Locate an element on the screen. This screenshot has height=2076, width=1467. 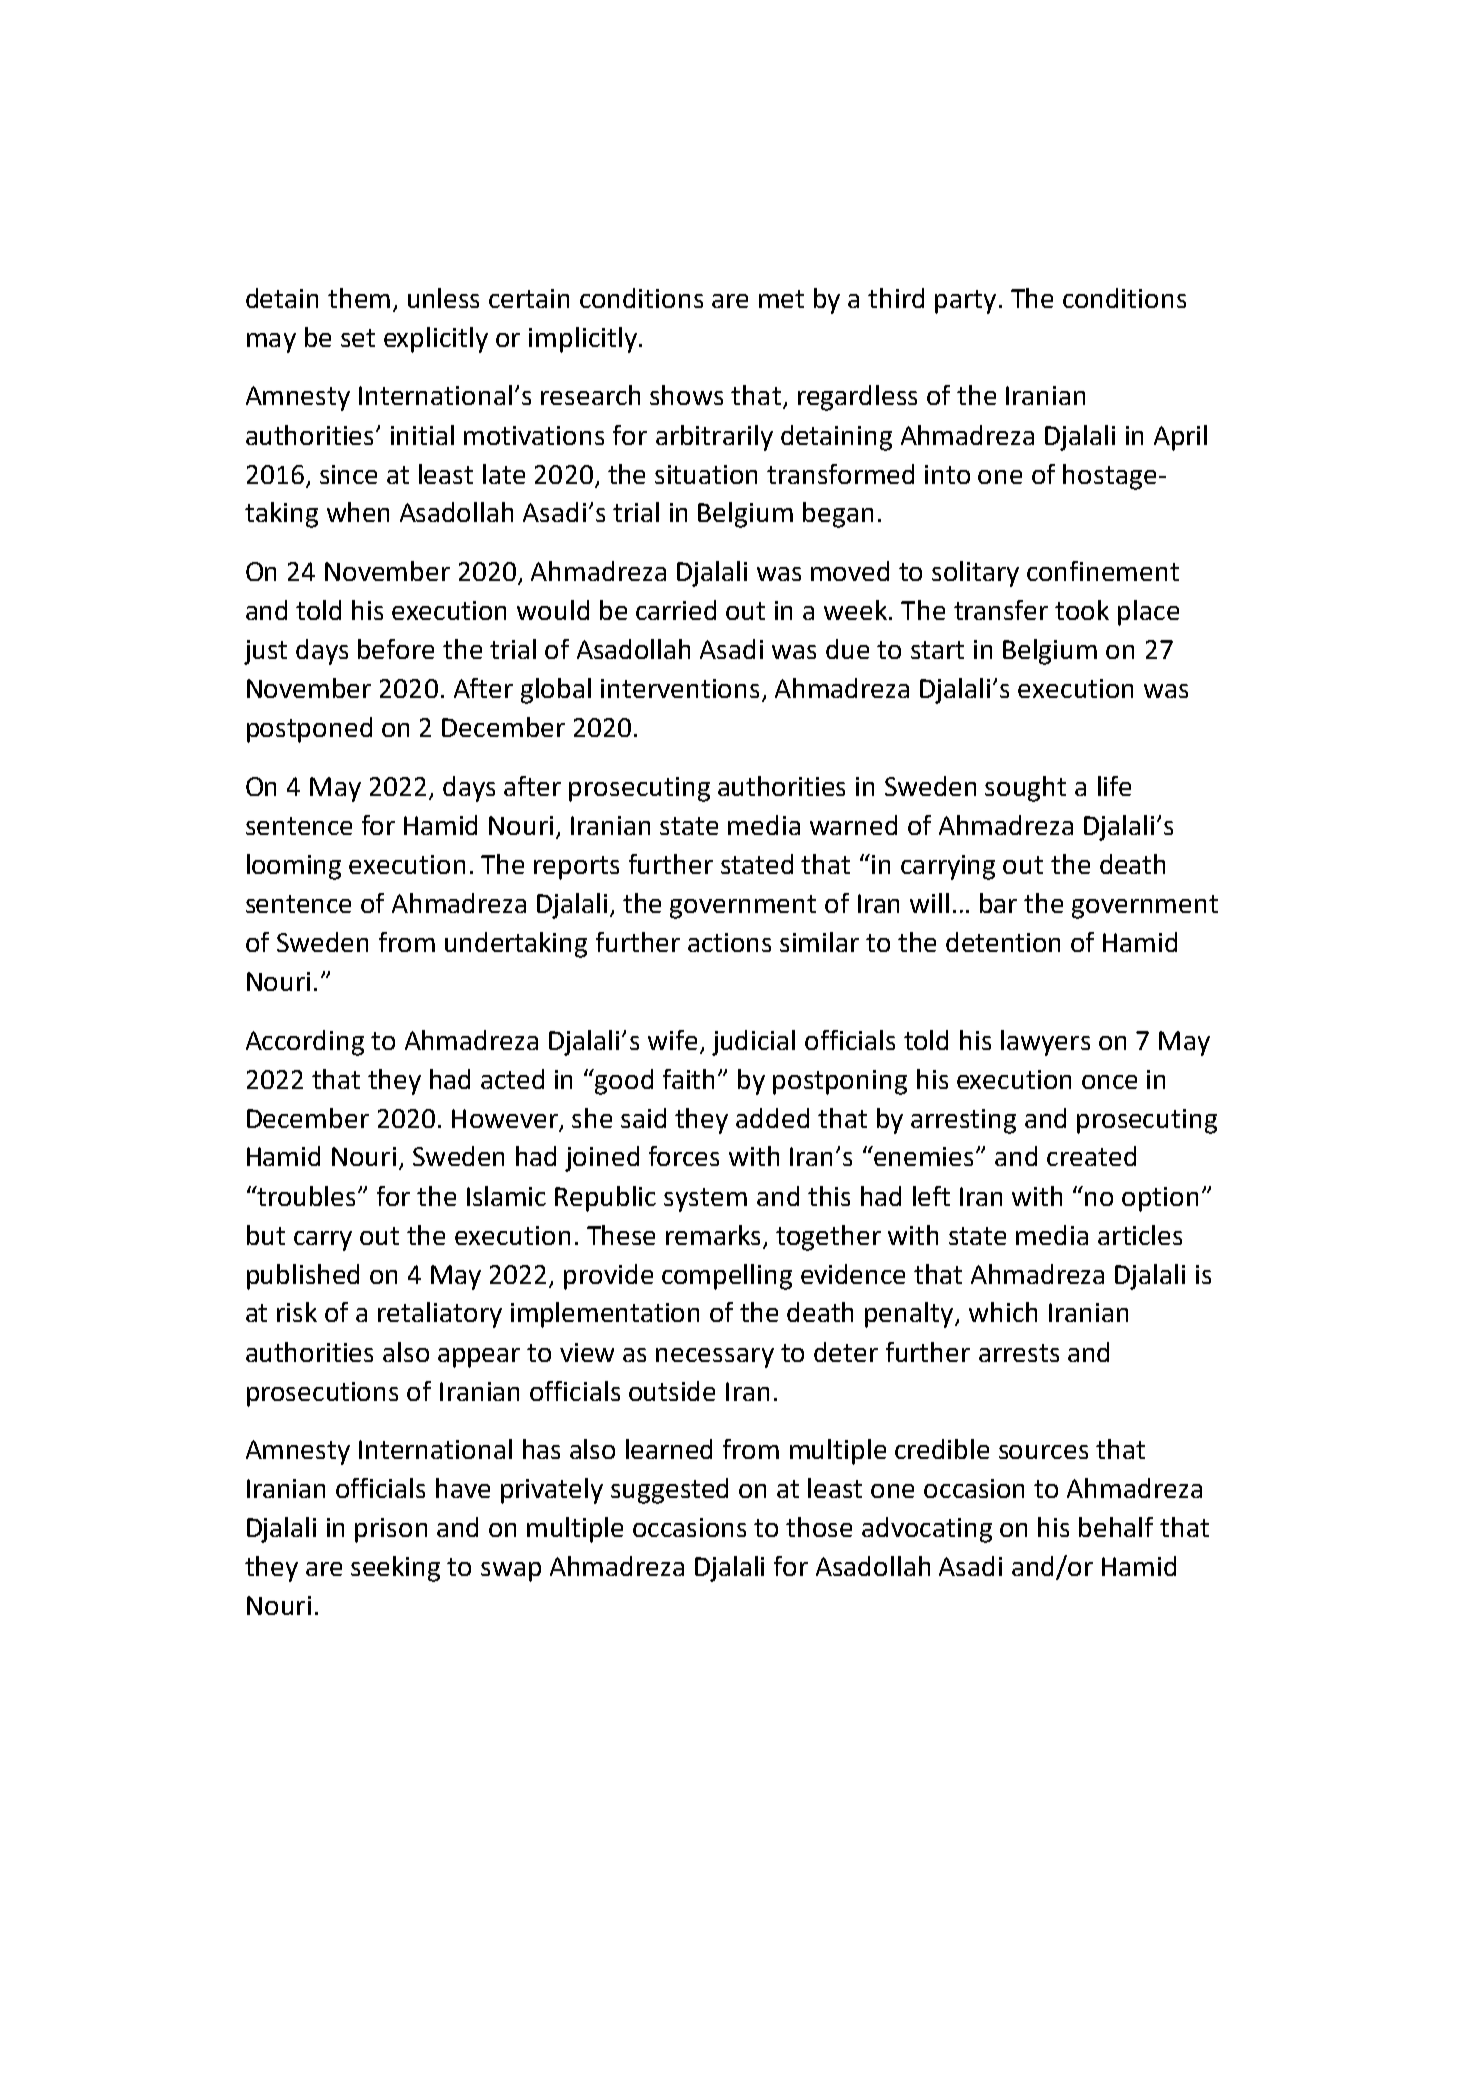
looming is located at coordinates (294, 867).
